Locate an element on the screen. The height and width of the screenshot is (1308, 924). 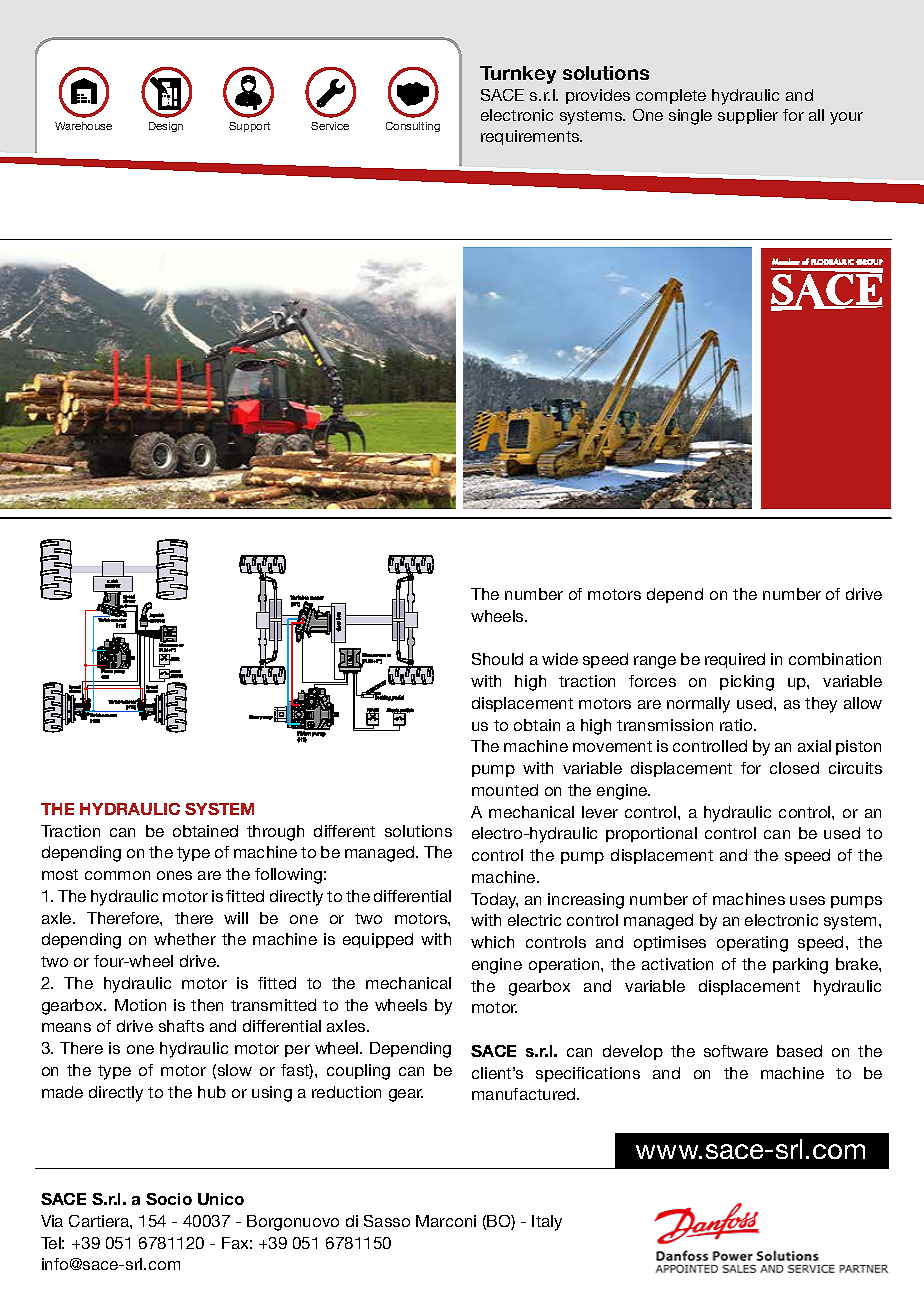
Sasso is located at coordinates (387, 1221).
